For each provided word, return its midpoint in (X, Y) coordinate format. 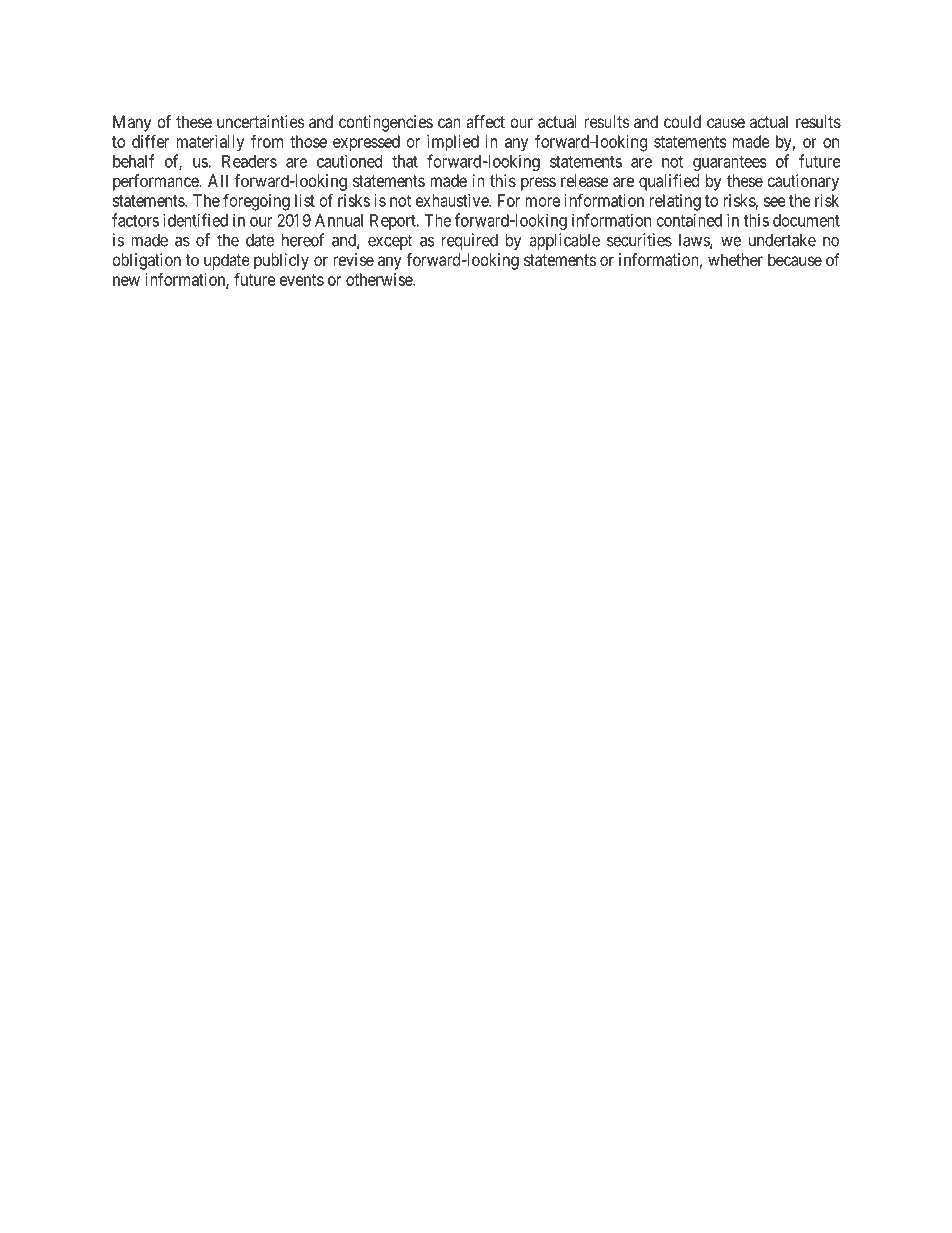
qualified (669, 182)
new (126, 281)
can (449, 123)
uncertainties (261, 121)
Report (394, 222)
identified (195, 220)
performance (156, 182)
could (682, 121)
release (584, 180)
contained (689, 220)
